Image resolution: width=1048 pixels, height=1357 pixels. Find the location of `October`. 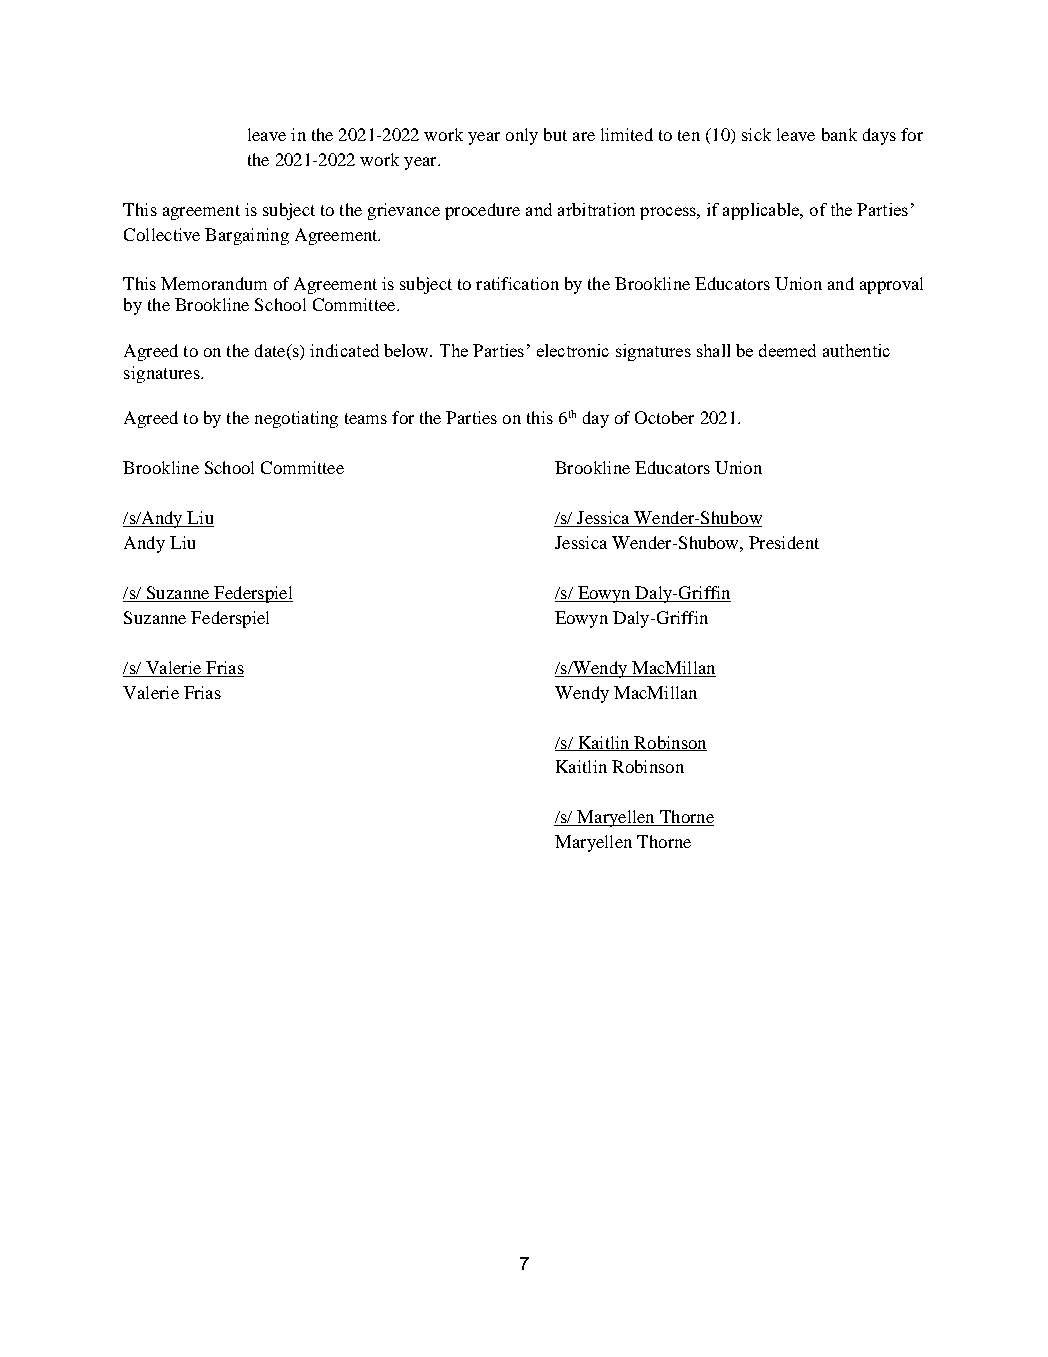

October is located at coordinates (664, 417).
